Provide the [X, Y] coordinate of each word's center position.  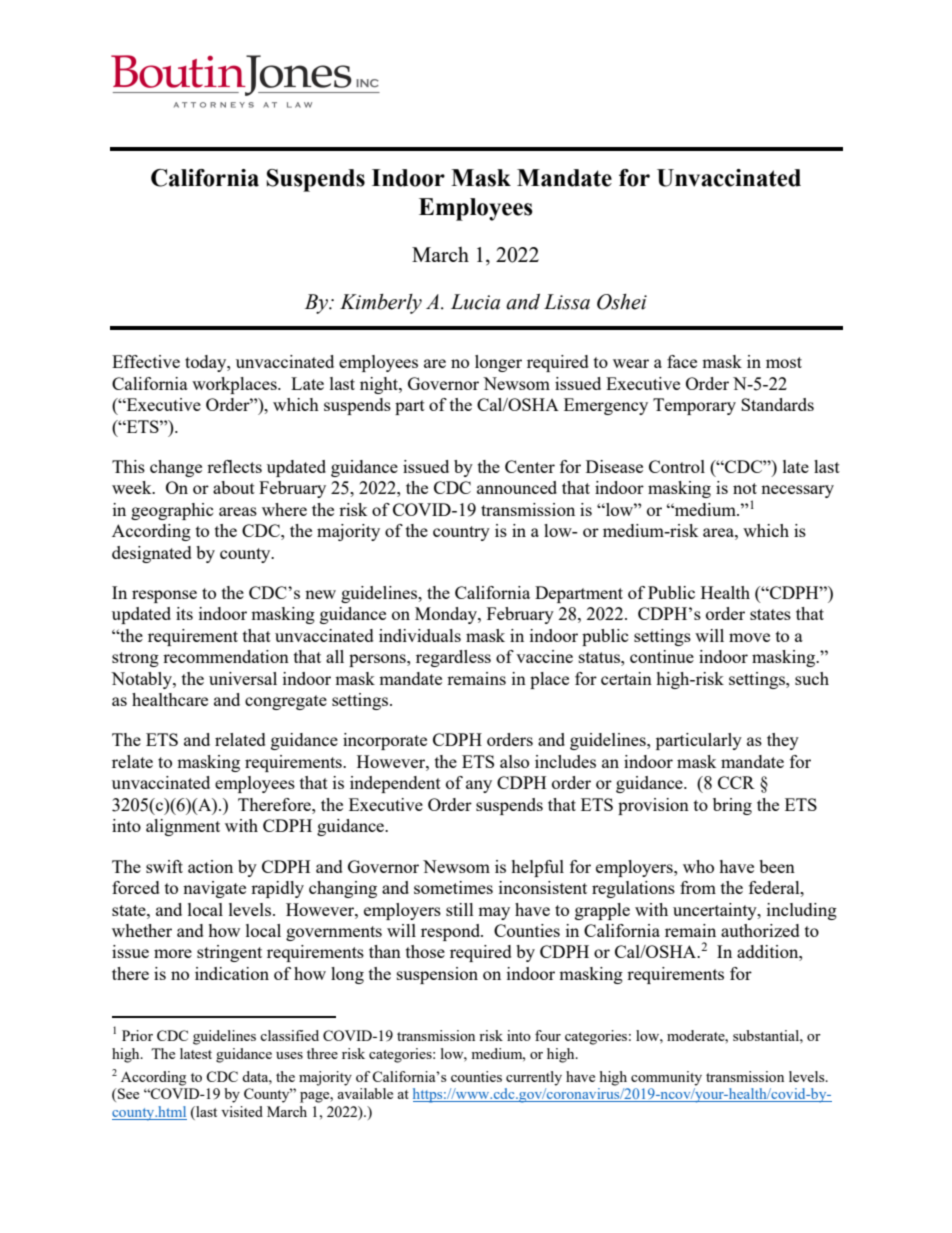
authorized [760, 930]
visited [242, 1111]
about [234, 487]
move [749, 637]
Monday [447, 615]
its [184, 613]
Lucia [475, 302]
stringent [229, 953]
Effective [146, 361]
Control [677, 466]
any [479, 786]
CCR [736, 782]
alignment [183, 827]
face [682, 361]
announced [517, 487]
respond [452, 932]
